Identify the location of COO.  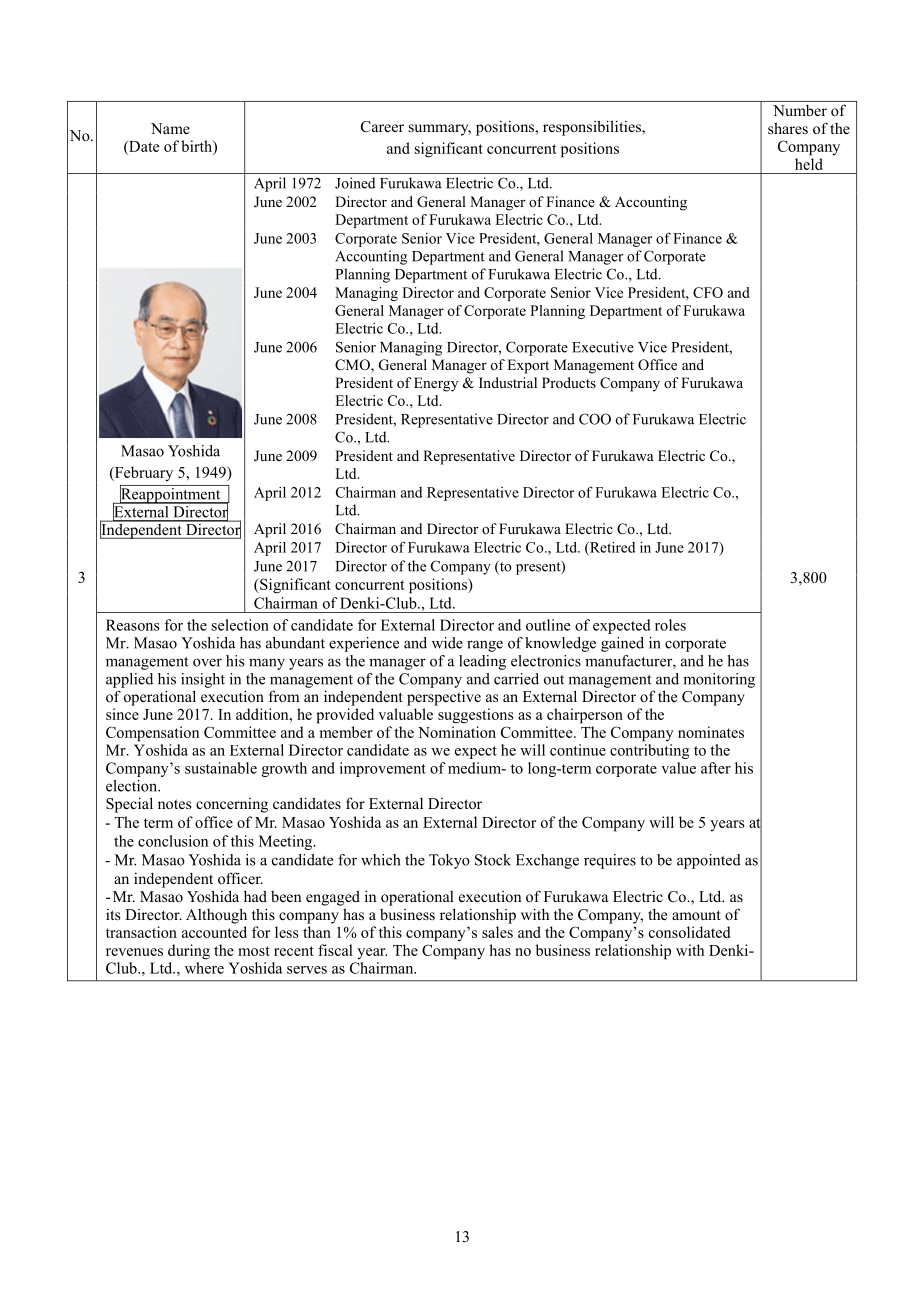
(595, 419).
